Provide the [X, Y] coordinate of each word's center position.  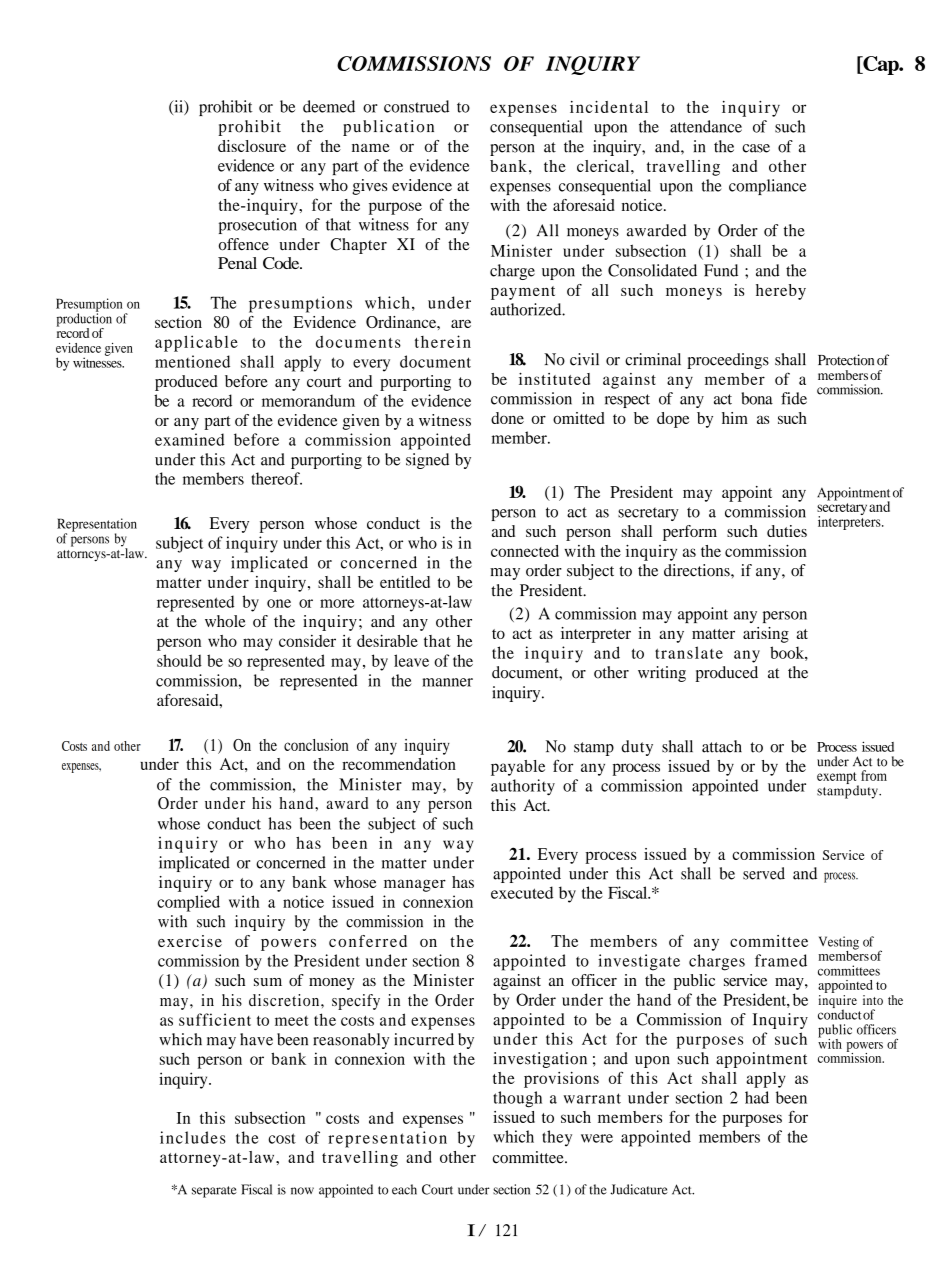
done [507, 418]
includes [193, 1137]
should [179, 660]
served [764, 873]
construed [416, 106]
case [756, 148]
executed [522, 892]
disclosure [252, 146]
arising [766, 635]
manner [447, 682]
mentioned [192, 361]
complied [188, 903]
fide [794, 398]
